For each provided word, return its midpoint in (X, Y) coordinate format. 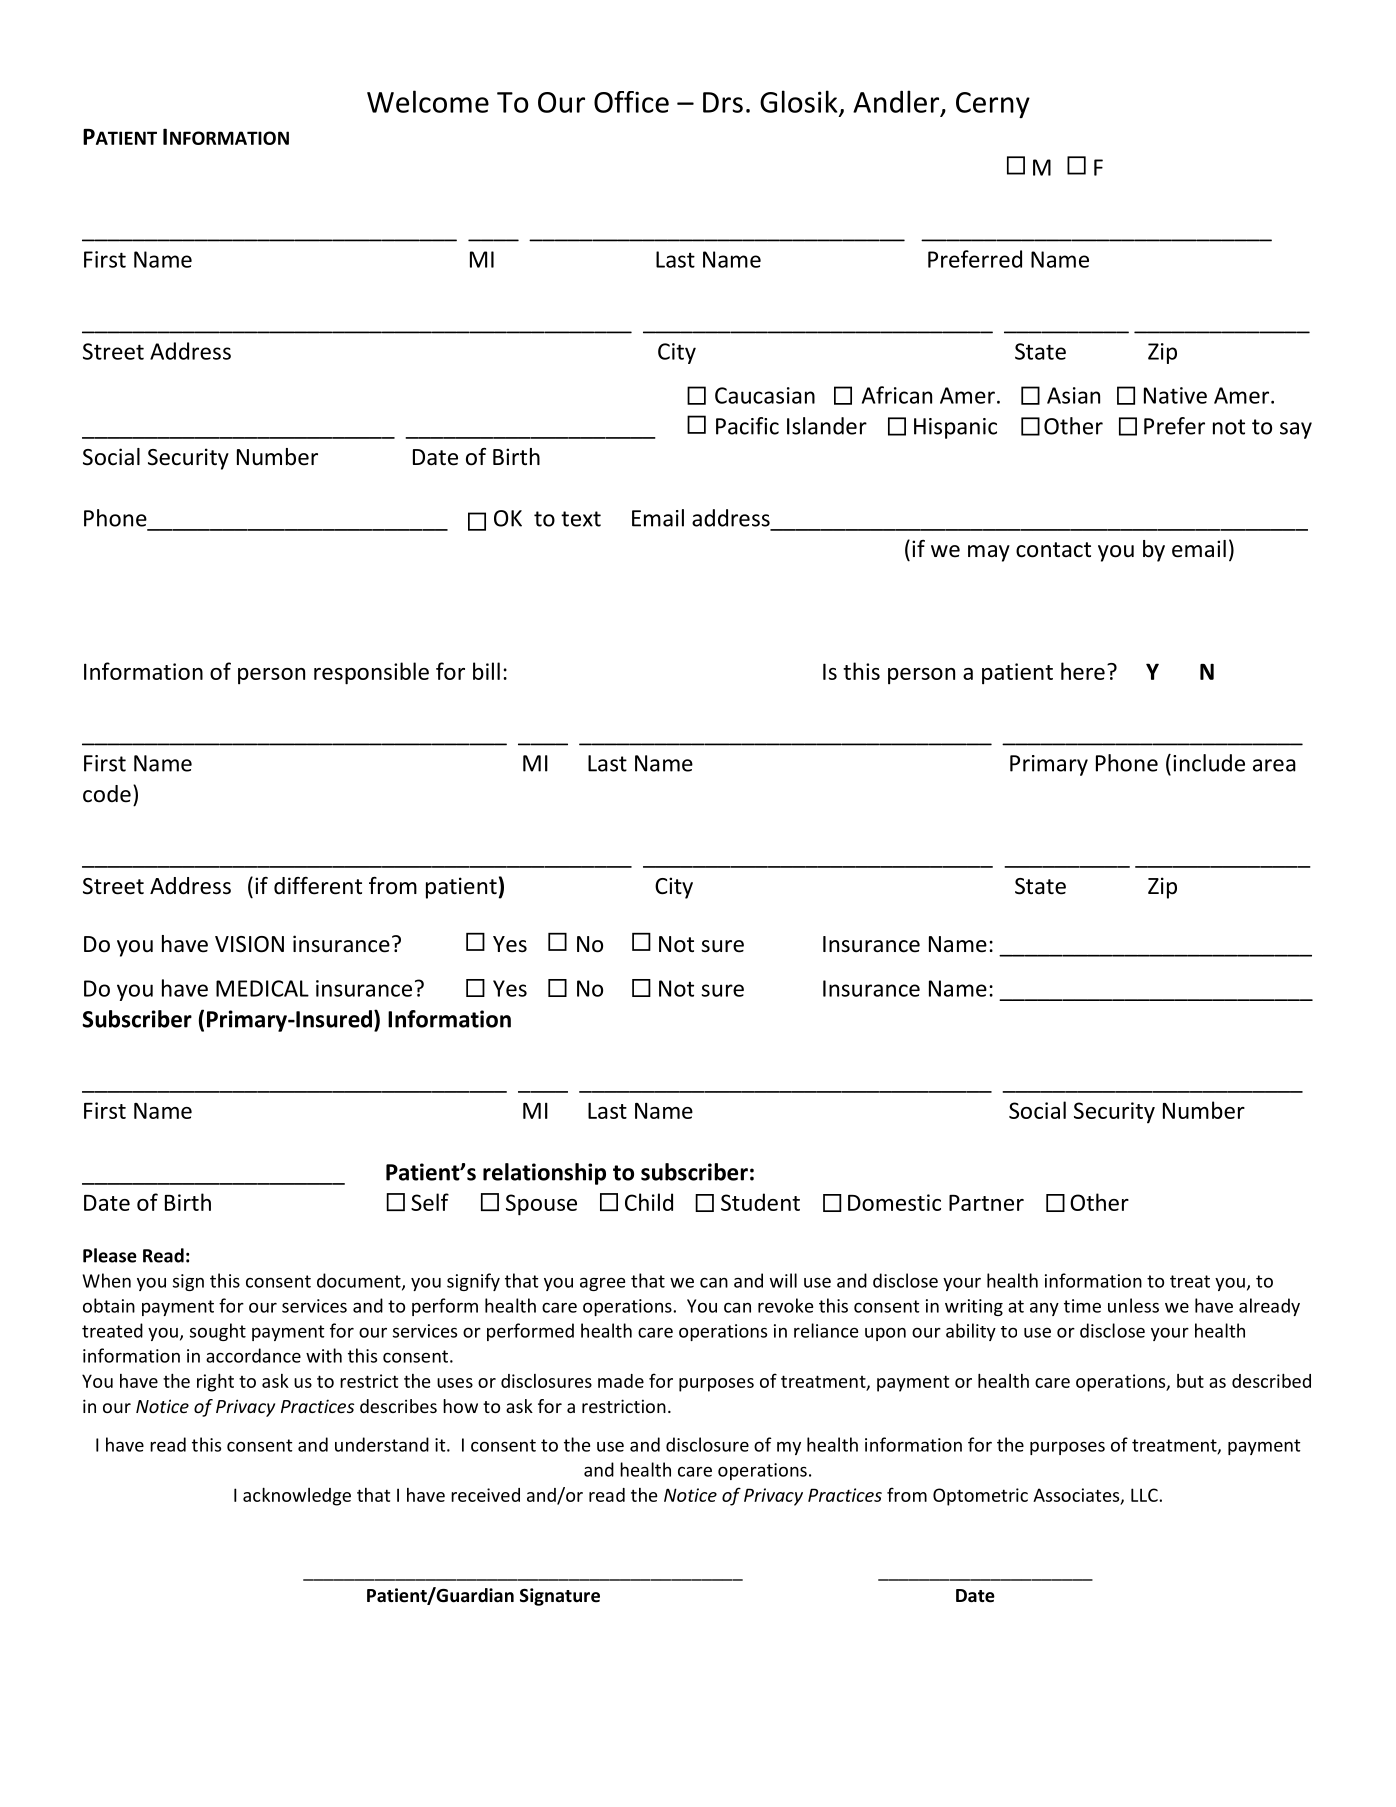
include (1209, 763)
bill (486, 671)
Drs (723, 102)
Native (1175, 395)
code (107, 794)
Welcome (428, 101)
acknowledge (297, 1496)
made (621, 1381)
